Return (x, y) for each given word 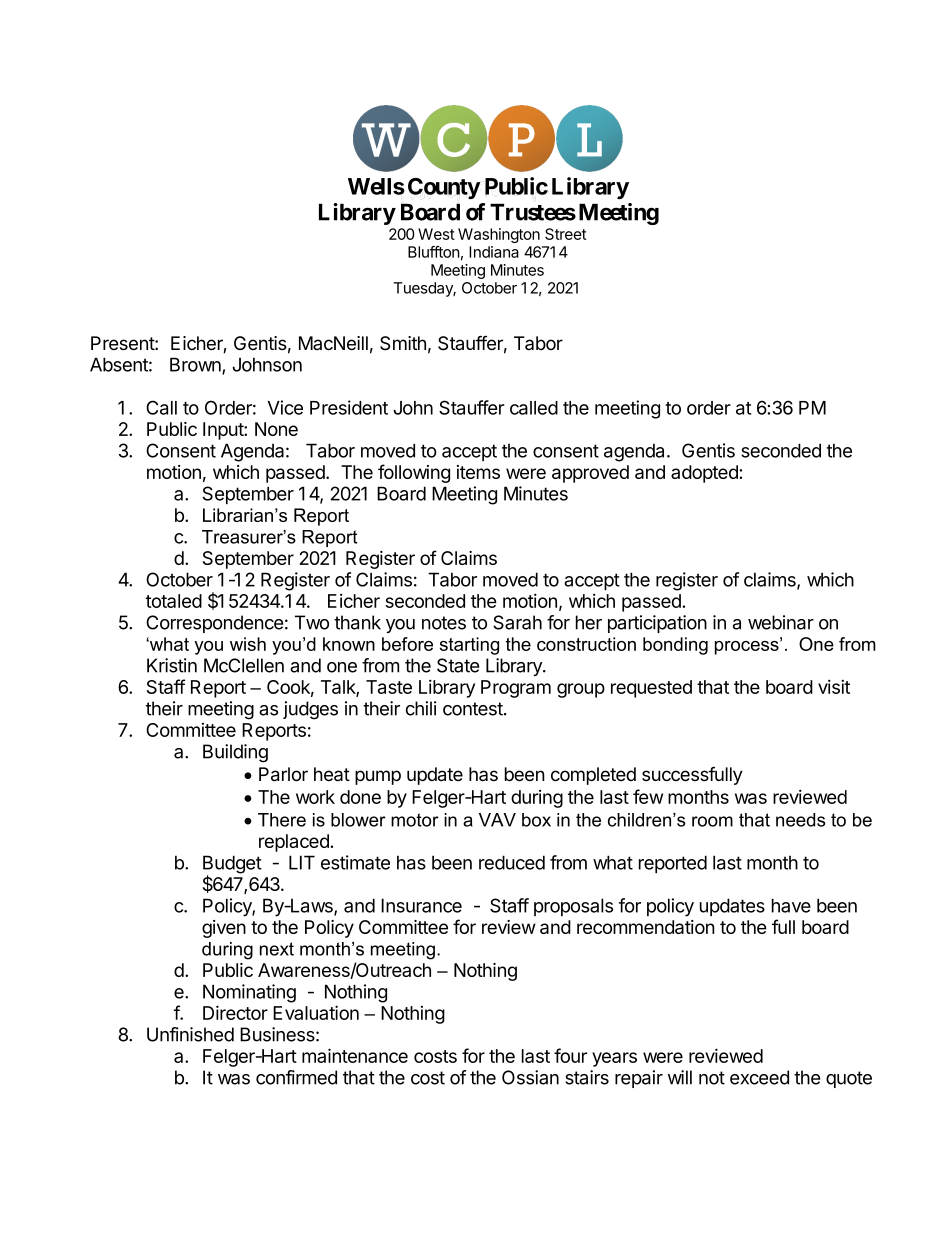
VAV (497, 820)
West (436, 234)
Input (224, 431)
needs (801, 820)
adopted (705, 474)
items (478, 472)
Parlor (283, 774)
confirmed (296, 1077)
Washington (499, 235)
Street (566, 234)
